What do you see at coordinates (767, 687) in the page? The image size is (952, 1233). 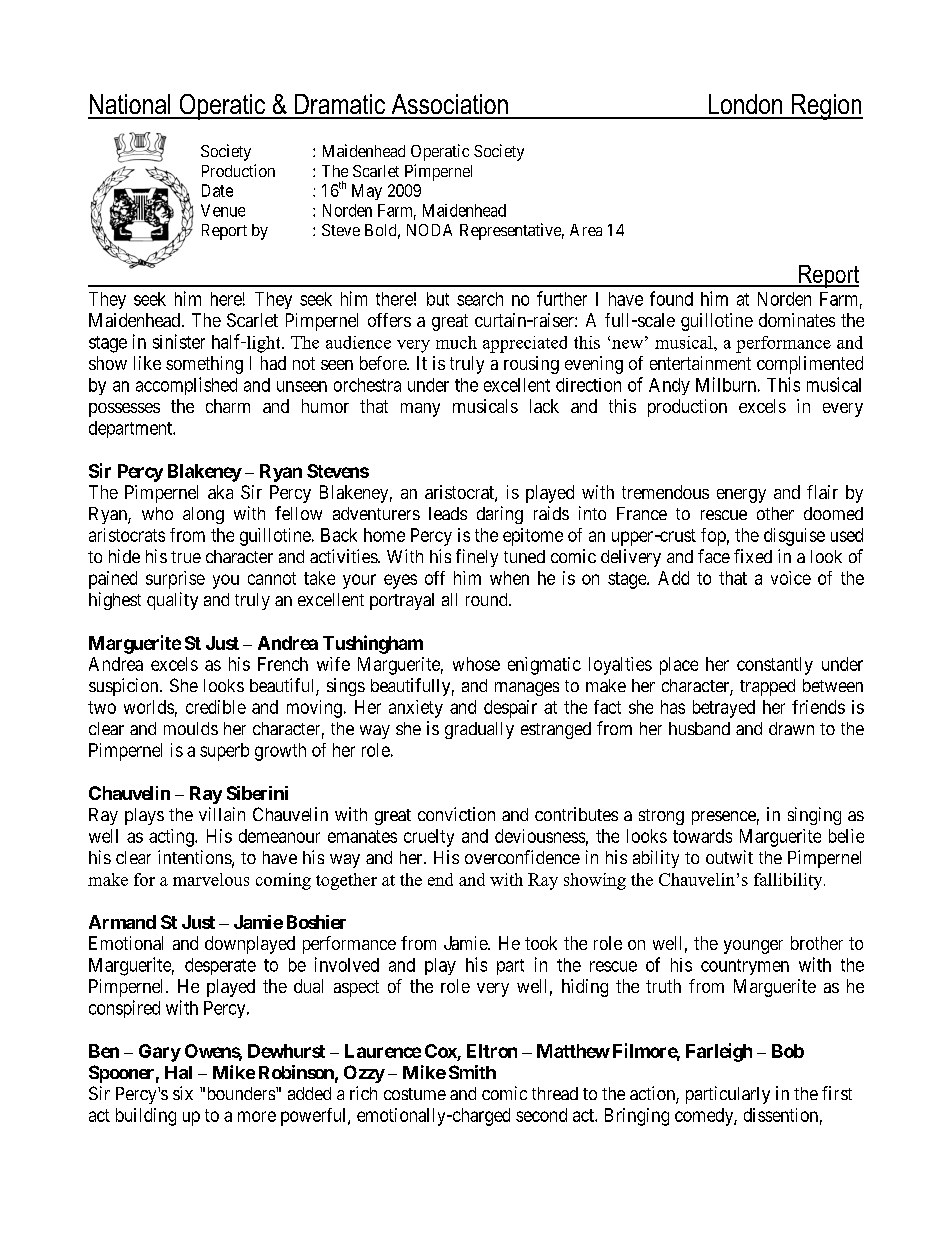 I see `trapped` at bounding box center [767, 687].
